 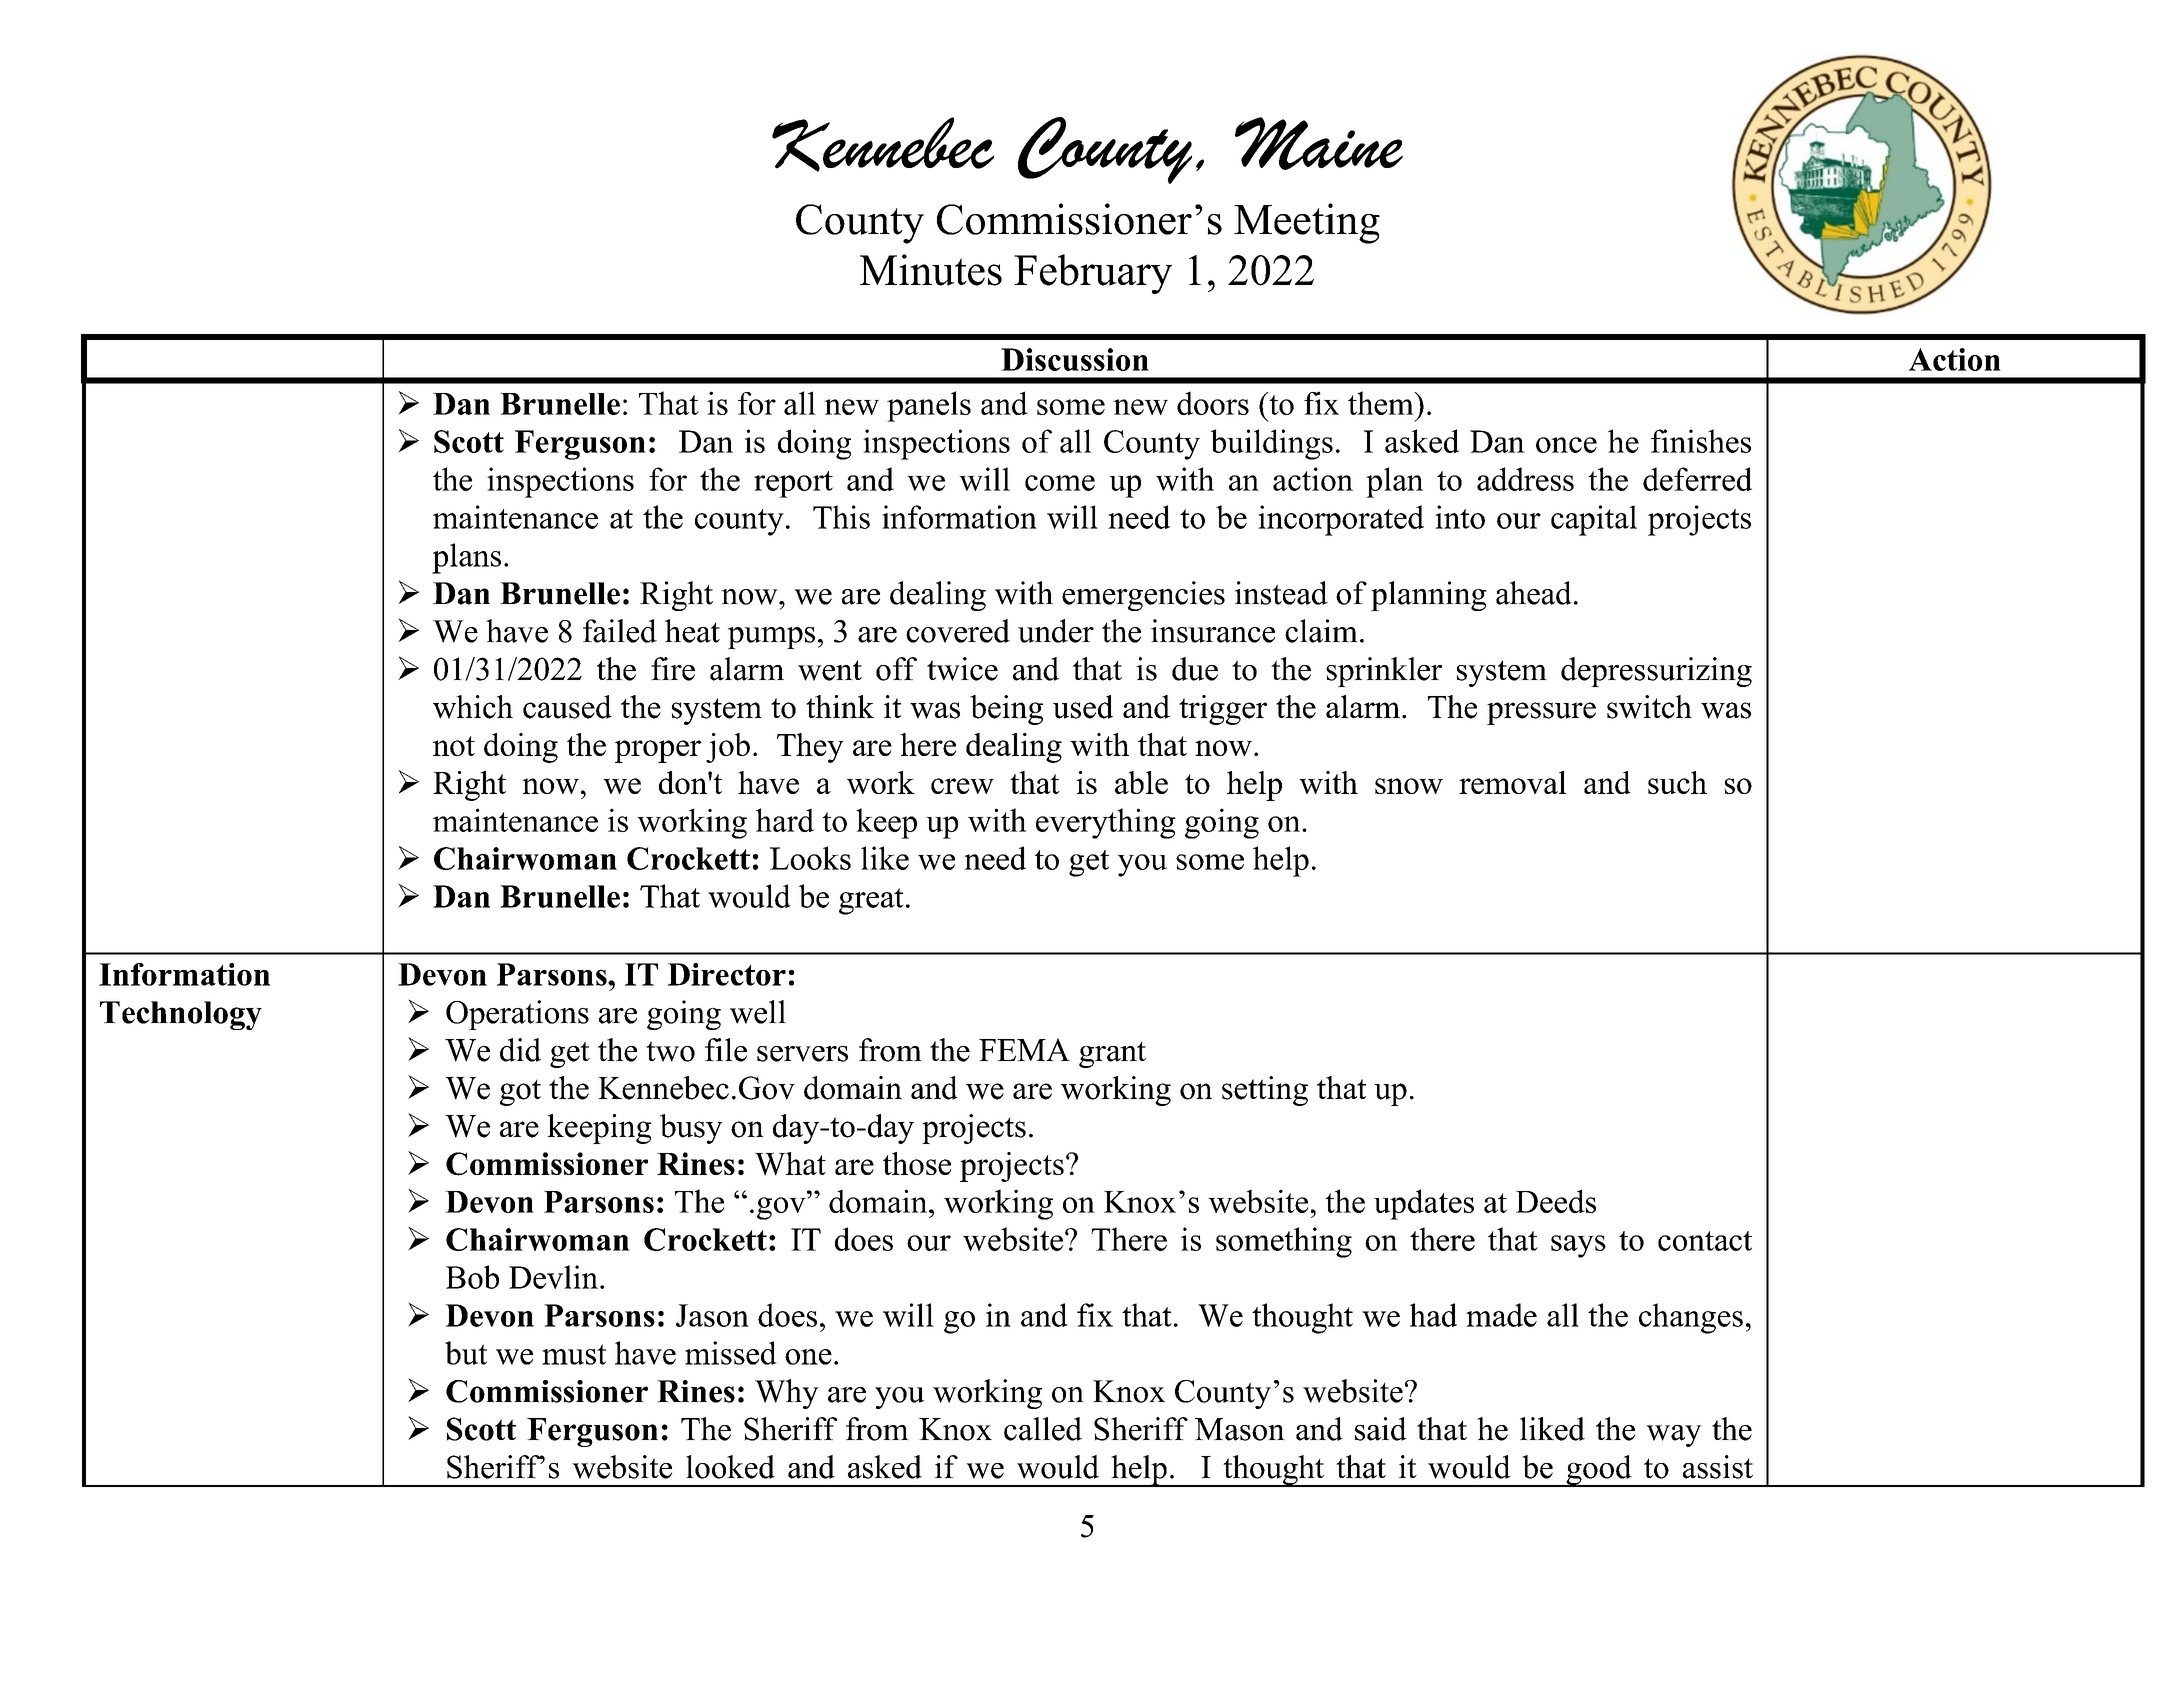 What do you see at coordinates (962, 786) in the screenshot?
I see `crew` at bounding box center [962, 786].
